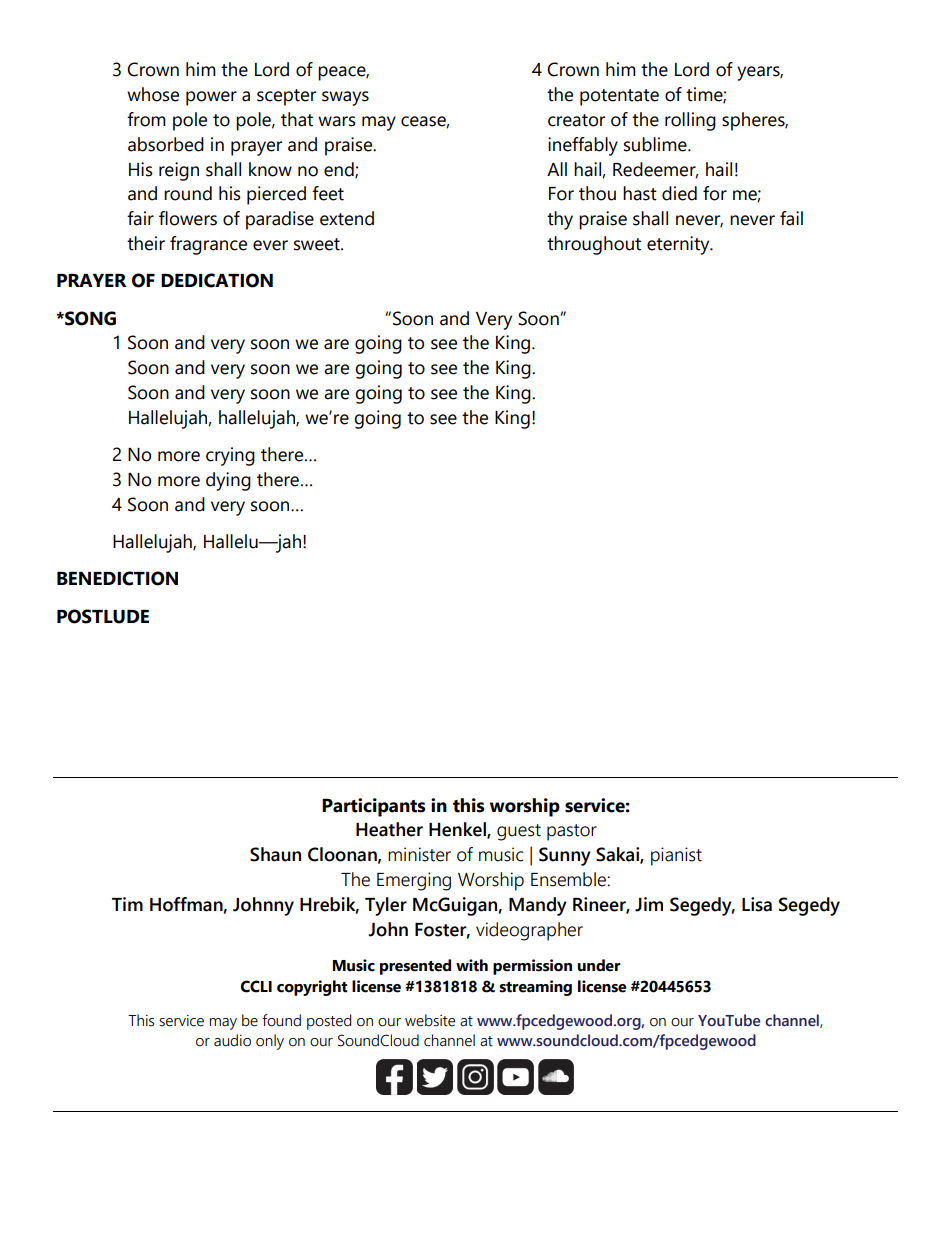 This document has width=952, height=1233. What do you see at coordinates (345, 98) in the document?
I see `sways` at bounding box center [345, 98].
